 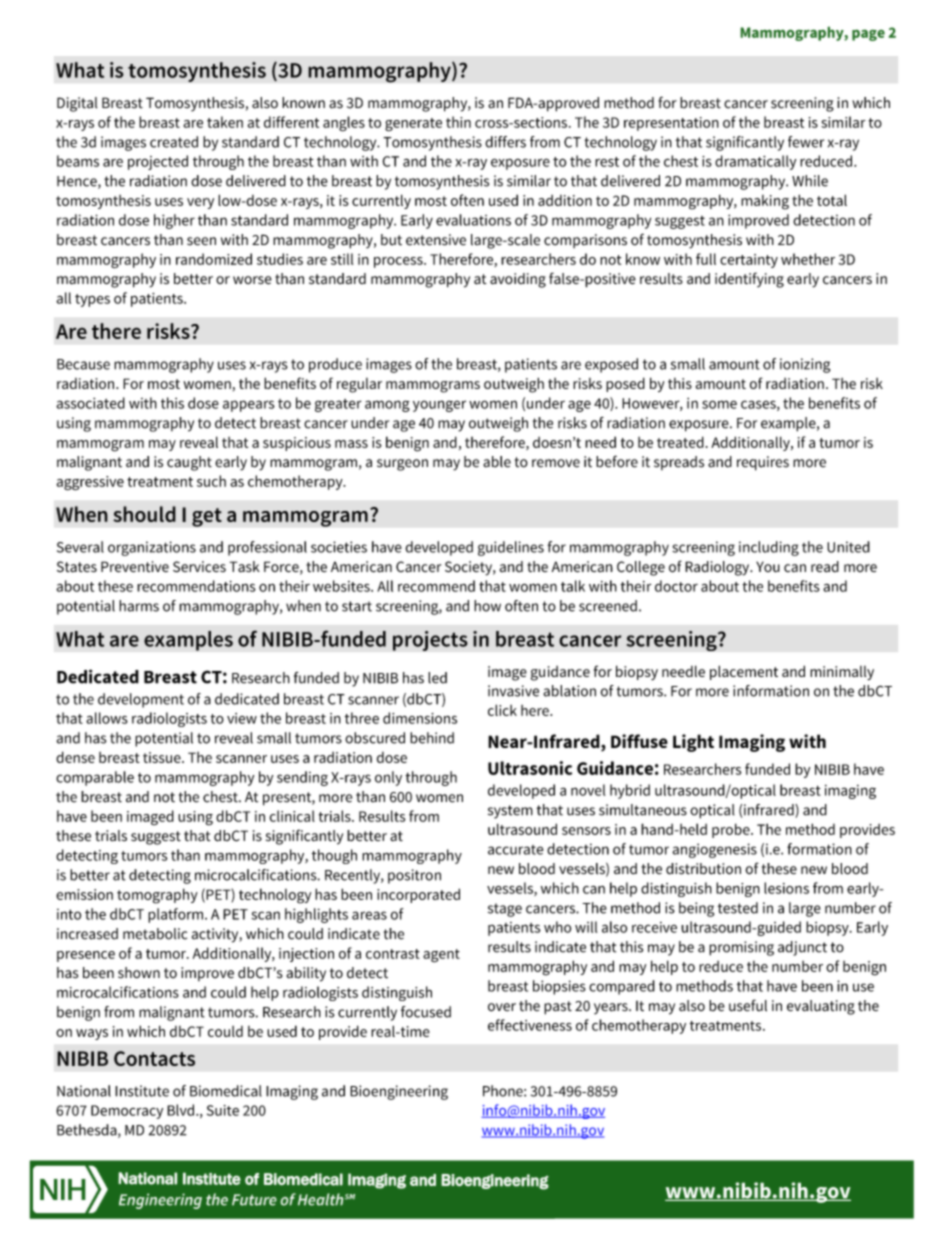 I want to click on Preventive, so click(x=135, y=567).
